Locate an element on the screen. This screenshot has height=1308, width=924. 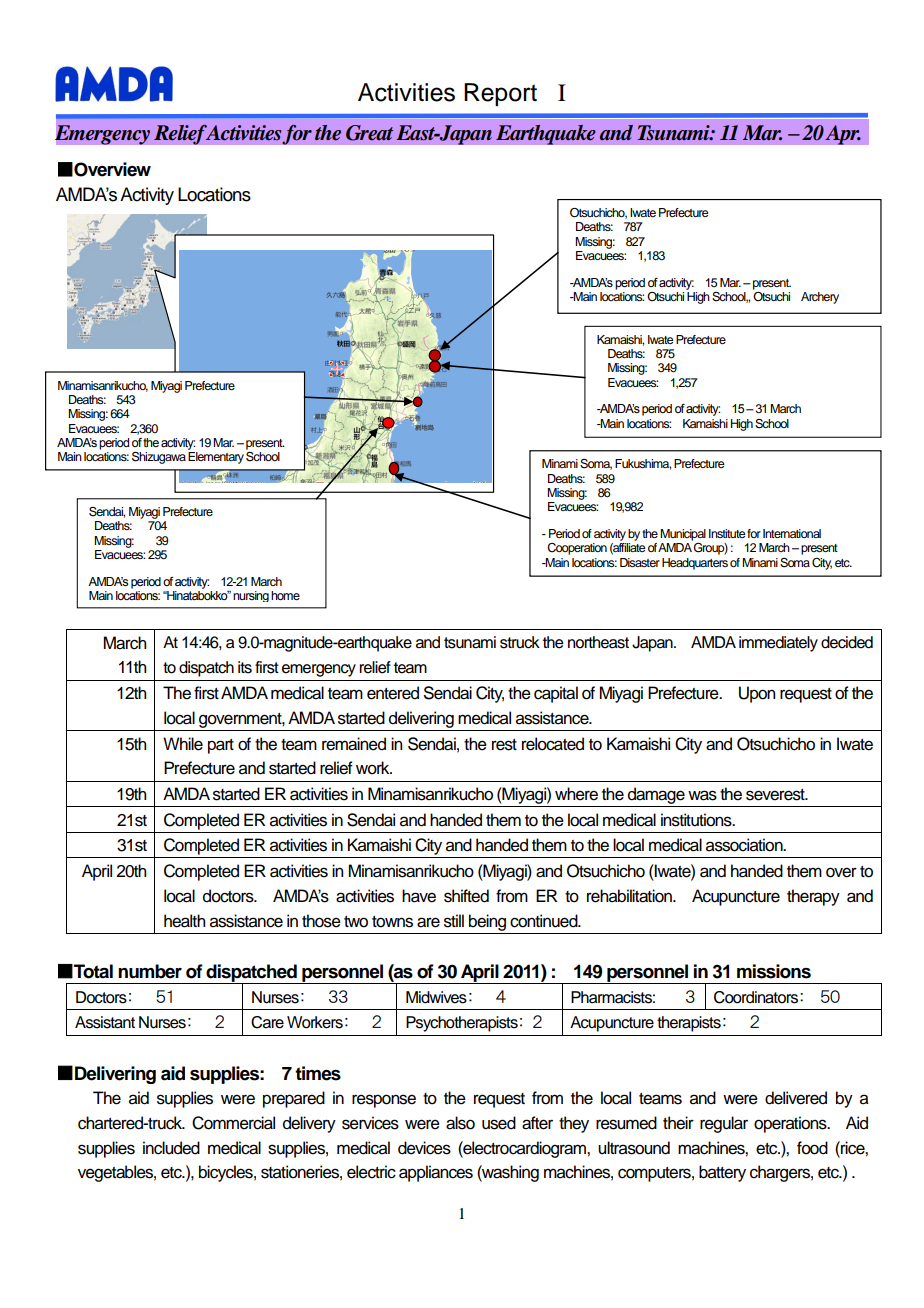
Cooperation is located at coordinates (577, 549).
